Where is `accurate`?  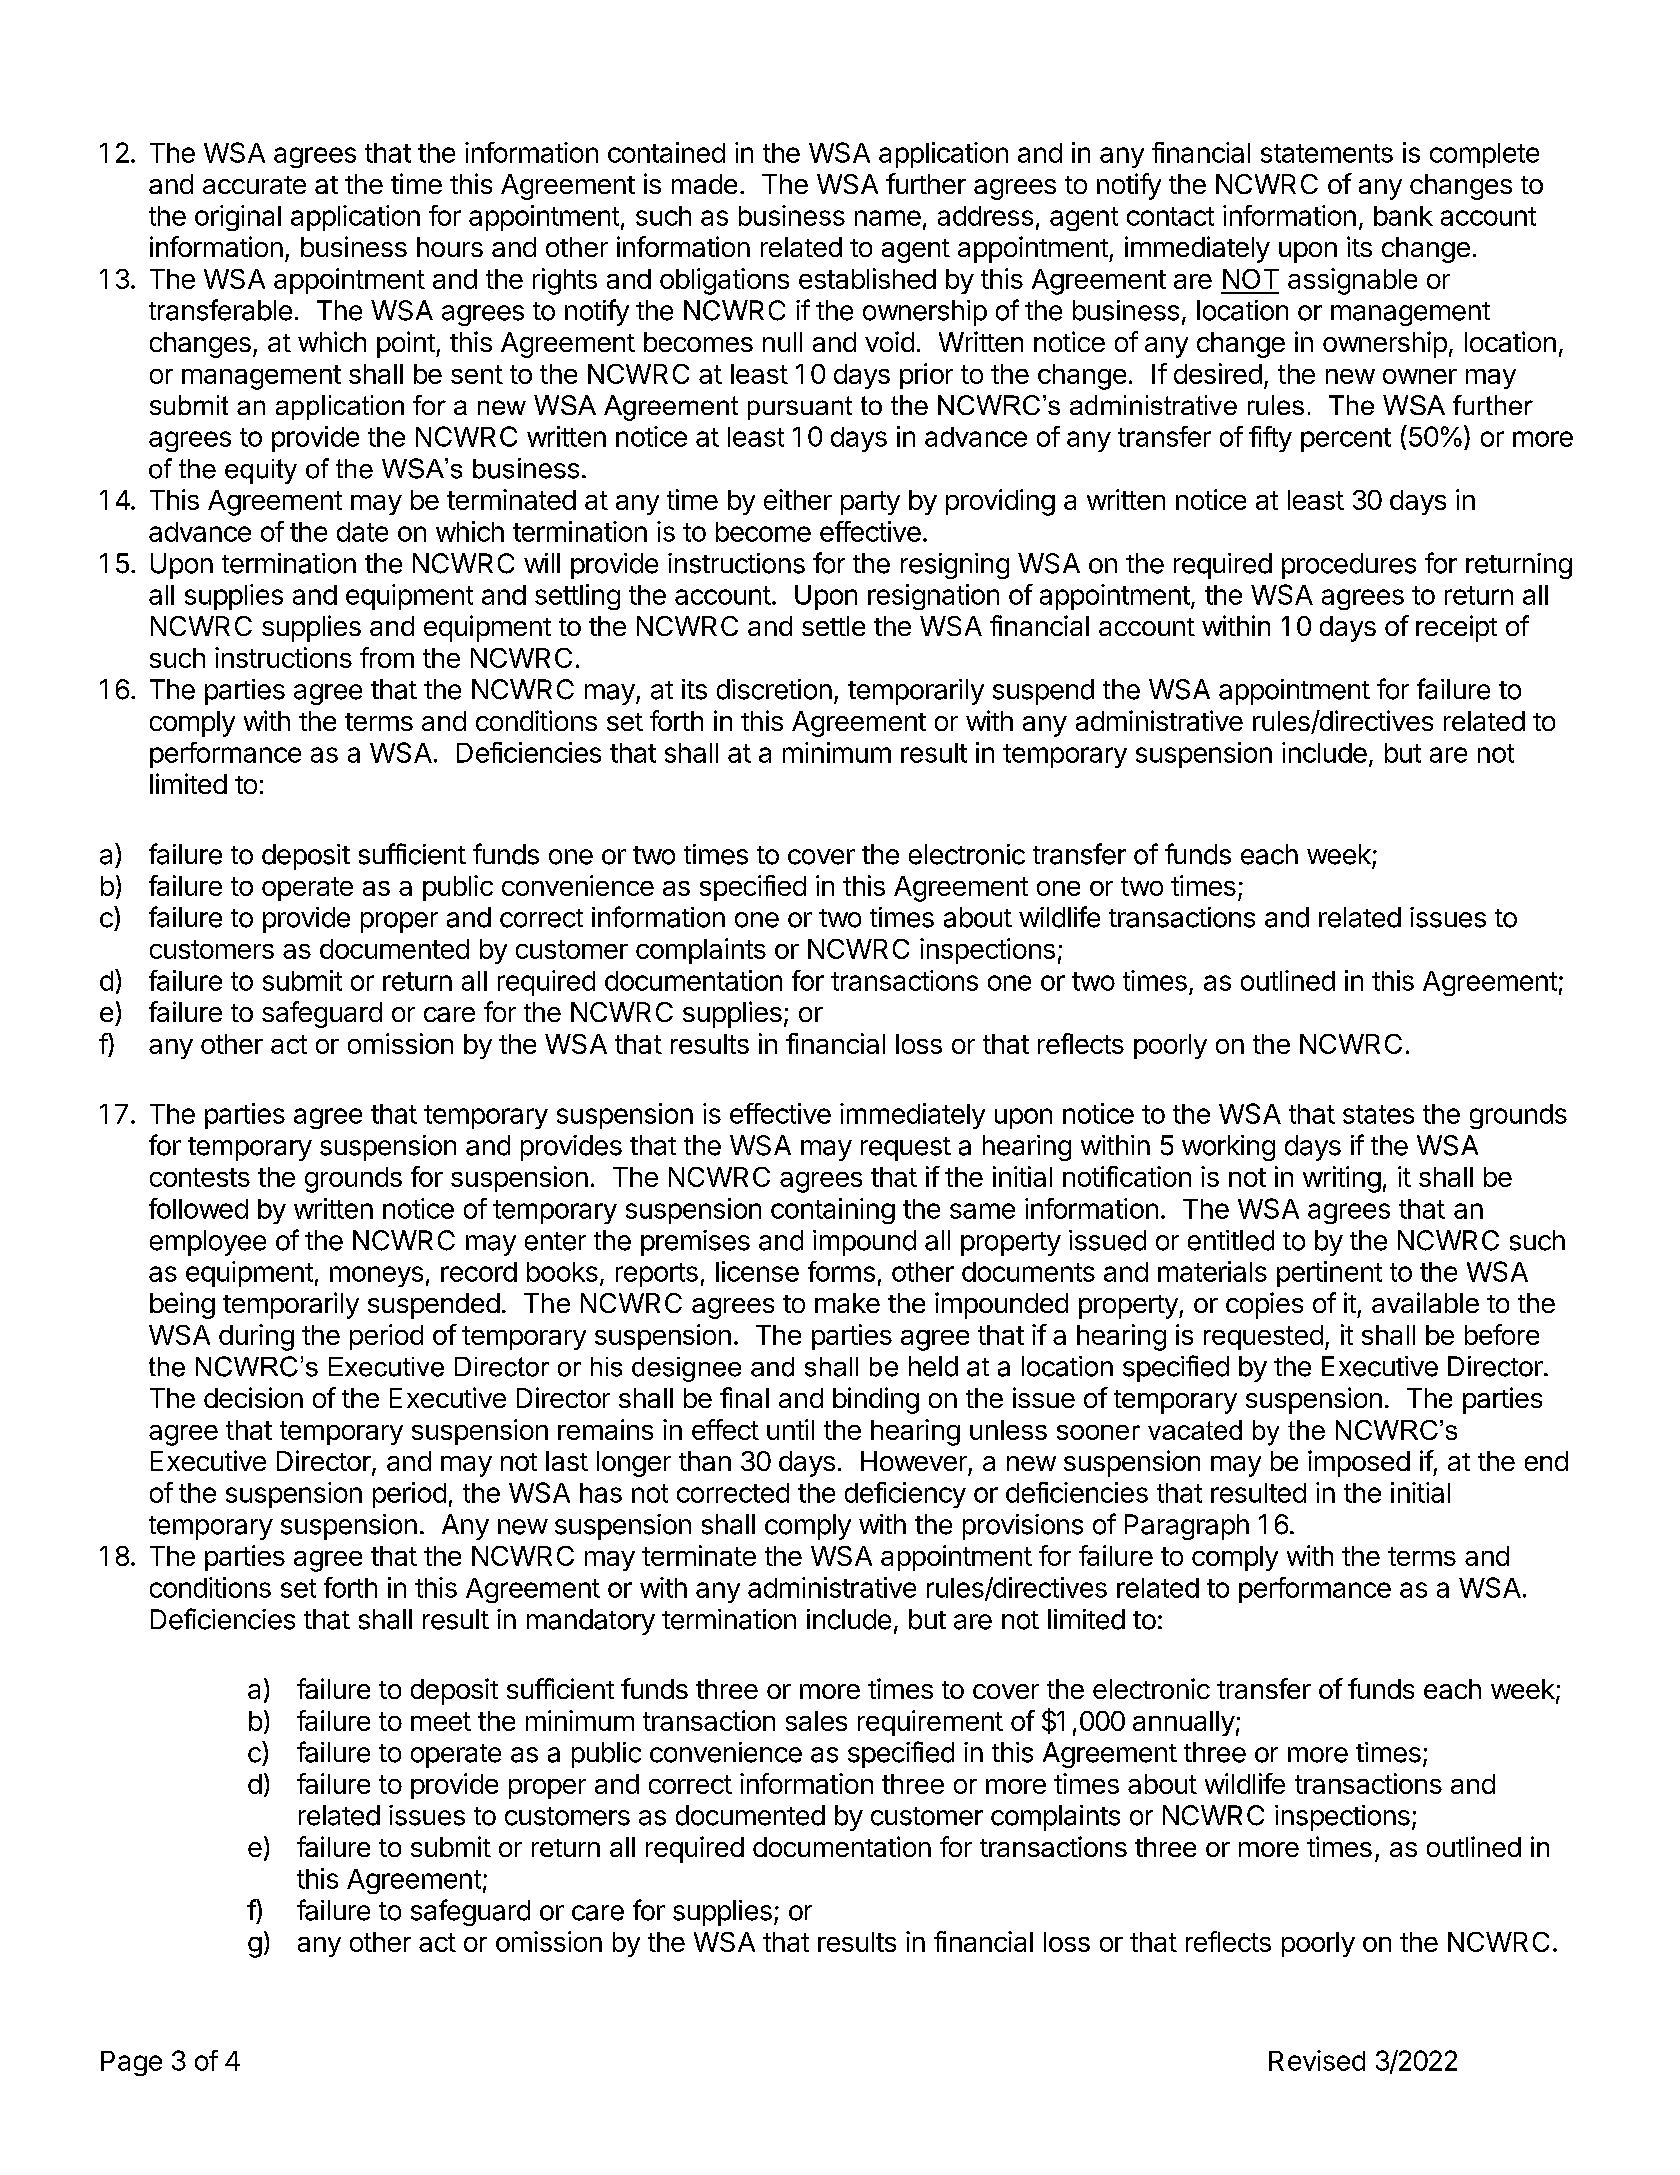 accurate is located at coordinates (254, 185).
